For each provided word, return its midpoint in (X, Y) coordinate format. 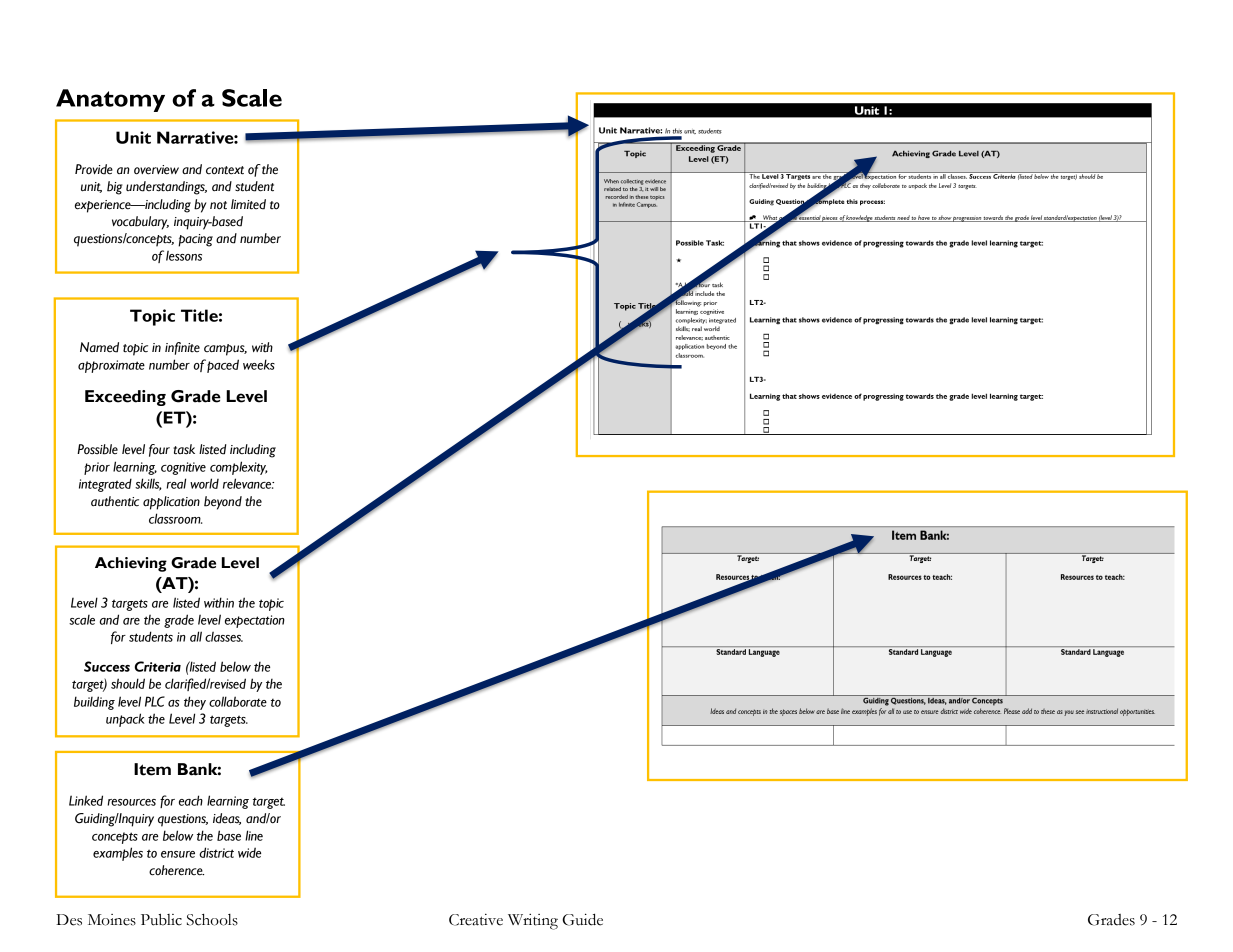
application (171, 503)
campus (225, 350)
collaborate (238, 701)
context (225, 170)
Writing (533, 922)
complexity (239, 468)
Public (161, 920)
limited (248, 204)
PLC (155, 701)
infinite (182, 348)
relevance (248, 483)
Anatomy (110, 100)
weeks (259, 364)
